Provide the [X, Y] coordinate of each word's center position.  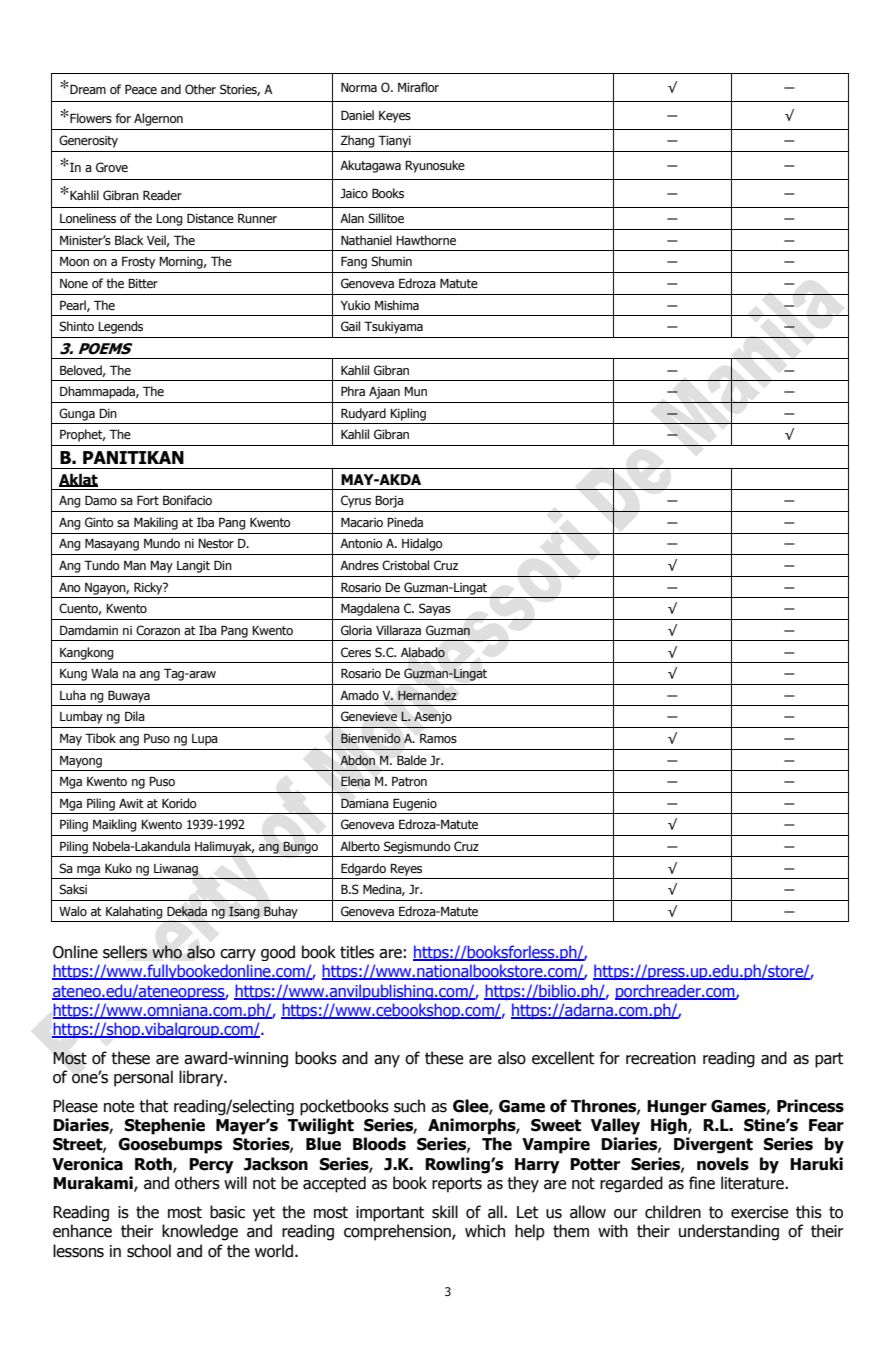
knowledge [200, 1232]
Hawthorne [426, 240]
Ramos [438, 738]
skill [445, 1212]
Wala [104, 673]
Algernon [158, 119]
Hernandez [427, 695]
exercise [759, 1212]
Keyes [395, 117]
